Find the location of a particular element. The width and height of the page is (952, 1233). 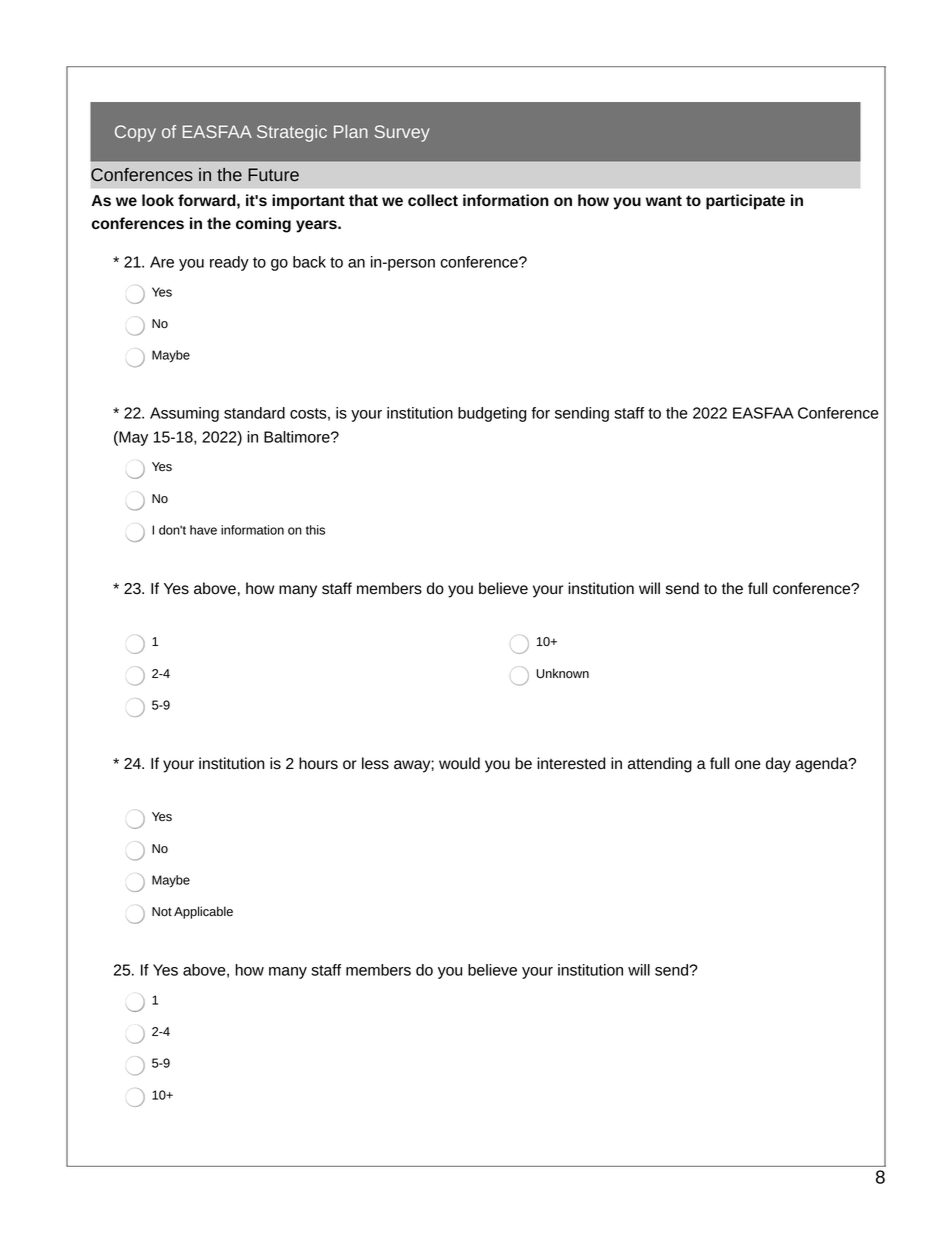

Applicable is located at coordinates (203, 912).
